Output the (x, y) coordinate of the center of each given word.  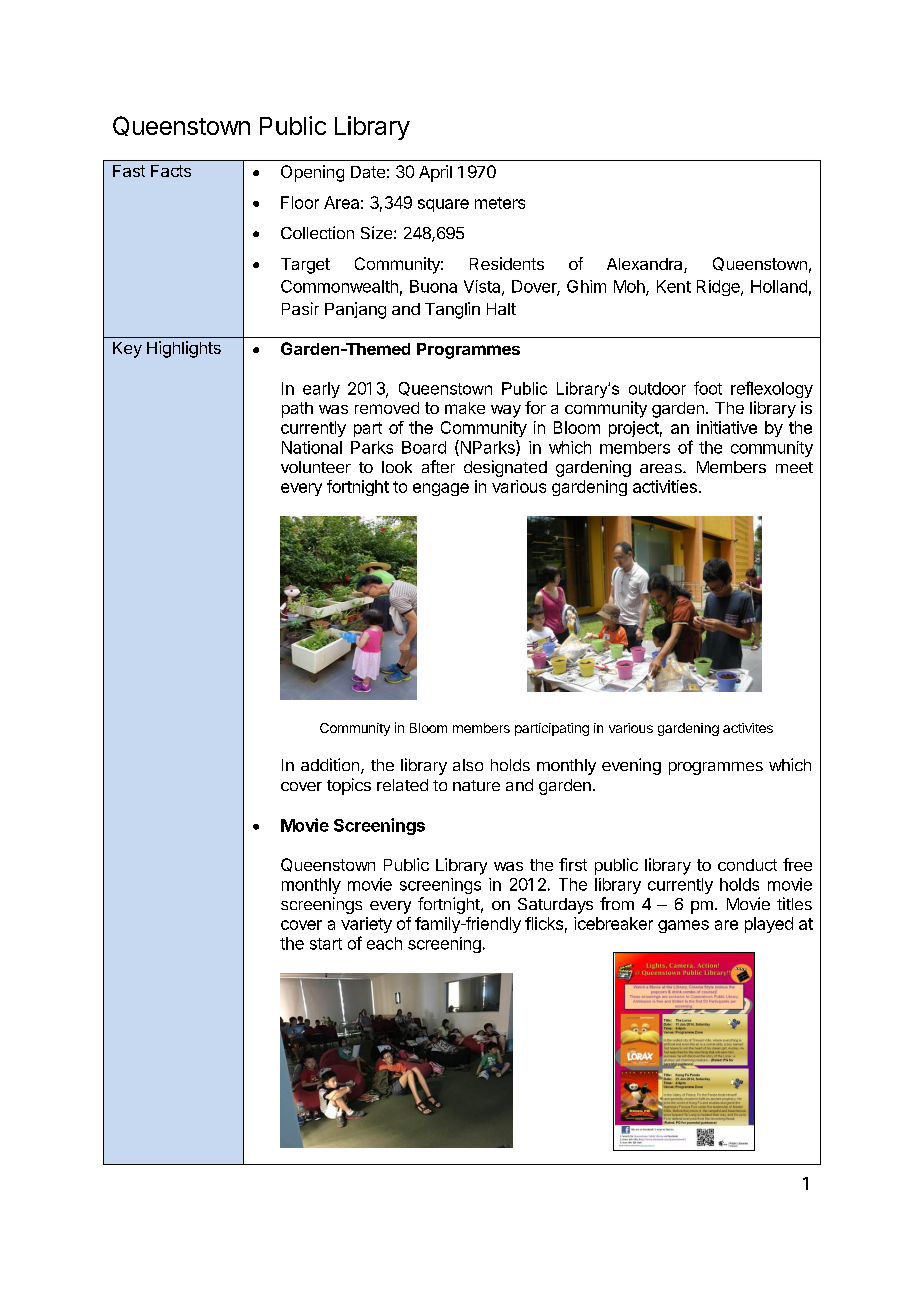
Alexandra (646, 265)
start (326, 944)
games (683, 926)
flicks (544, 923)
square (443, 205)
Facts (171, 171)
